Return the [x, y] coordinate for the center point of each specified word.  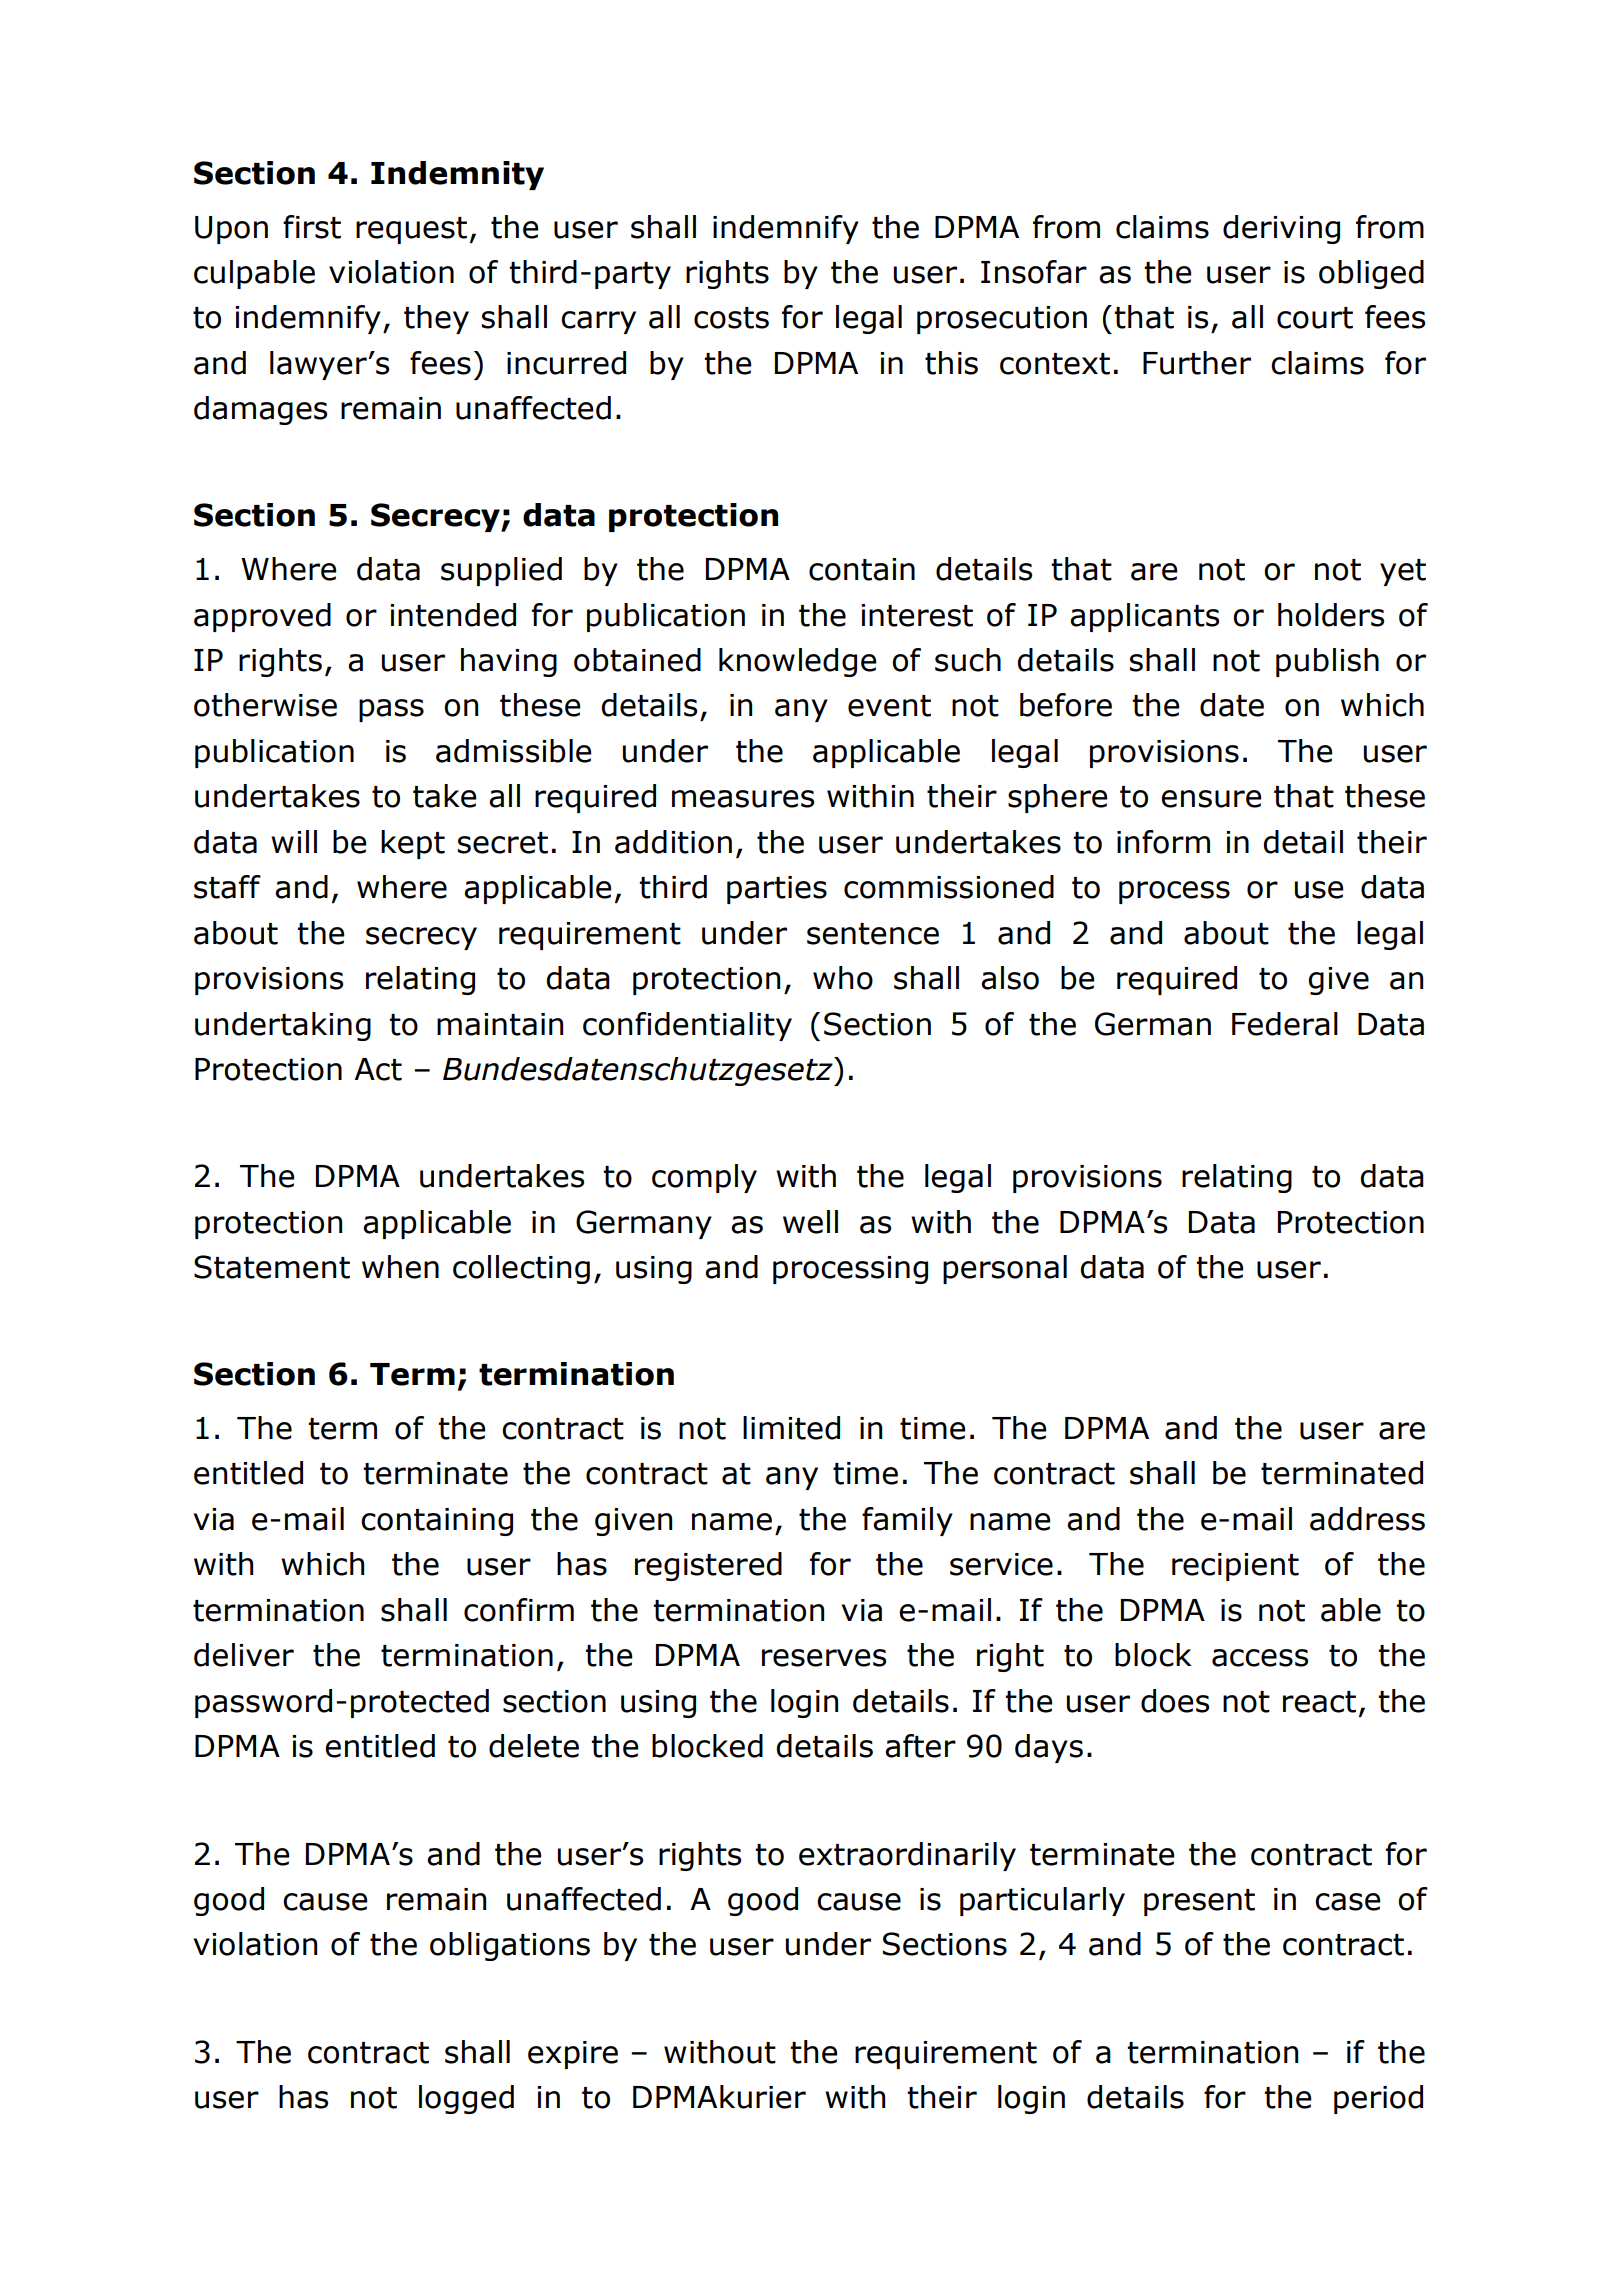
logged [466, 2099]
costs [731, 318]
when [400, 1267]
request [411, 230]
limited [791, 1428]
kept [413, 844]
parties [777, 890]
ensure [1211, 799]
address [1367, 1519]
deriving [1281, 229]
